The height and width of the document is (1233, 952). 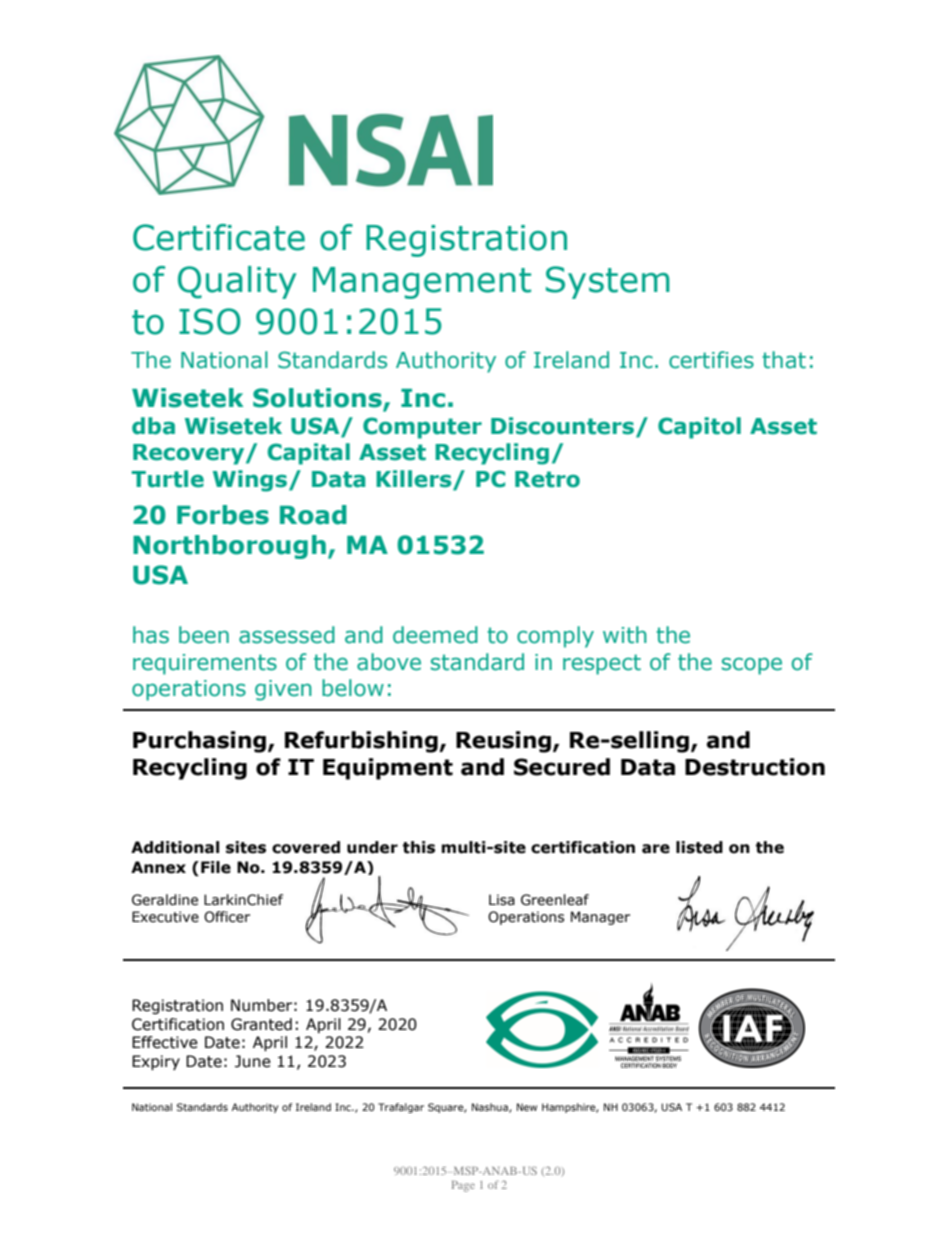 I want to click on Forbes, so click(x=223, y=515).
